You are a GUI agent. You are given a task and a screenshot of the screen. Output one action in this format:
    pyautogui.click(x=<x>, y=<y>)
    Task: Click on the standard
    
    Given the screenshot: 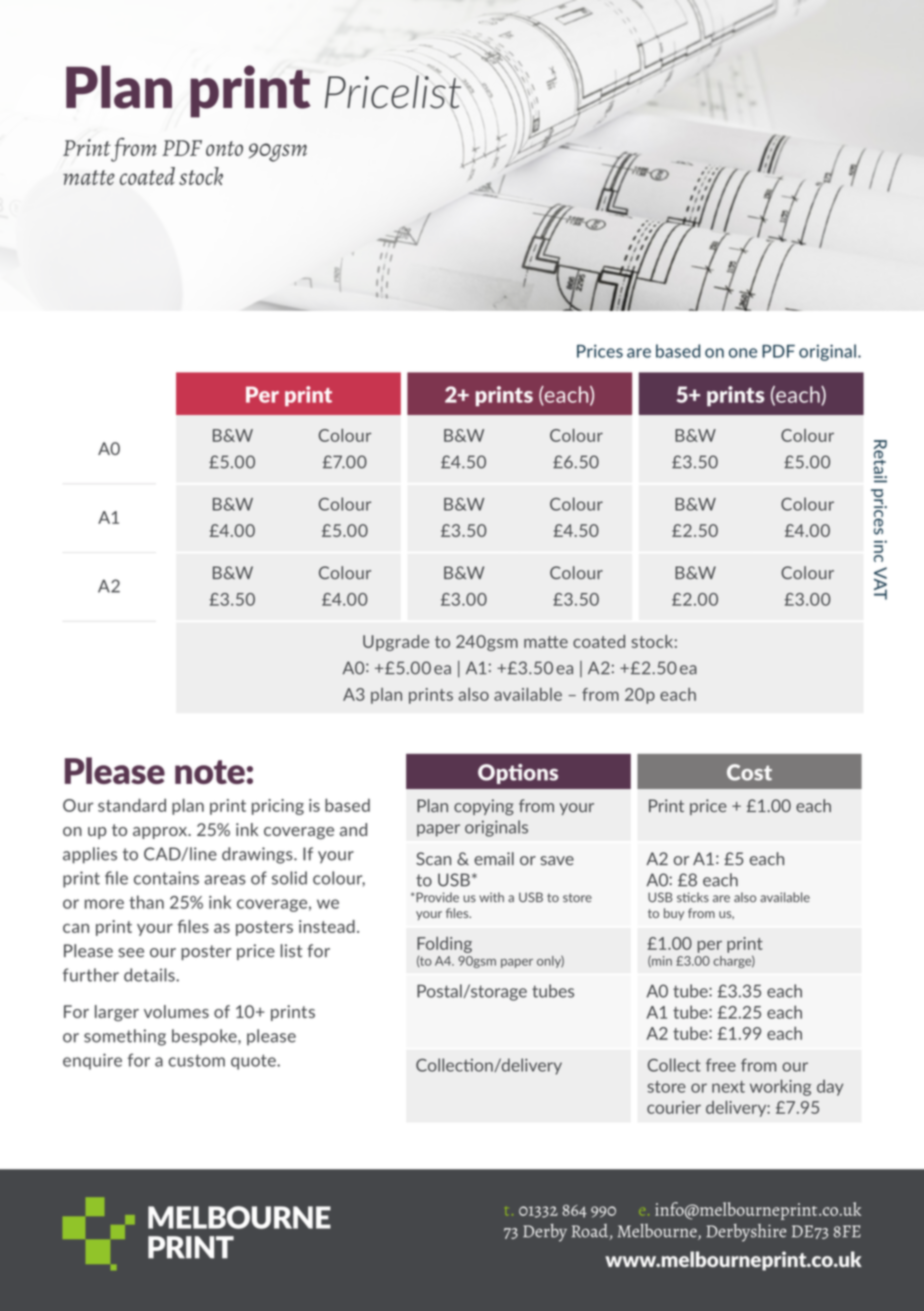 What is the action you would take?
    pyautogui.click(x=132, y=805)
